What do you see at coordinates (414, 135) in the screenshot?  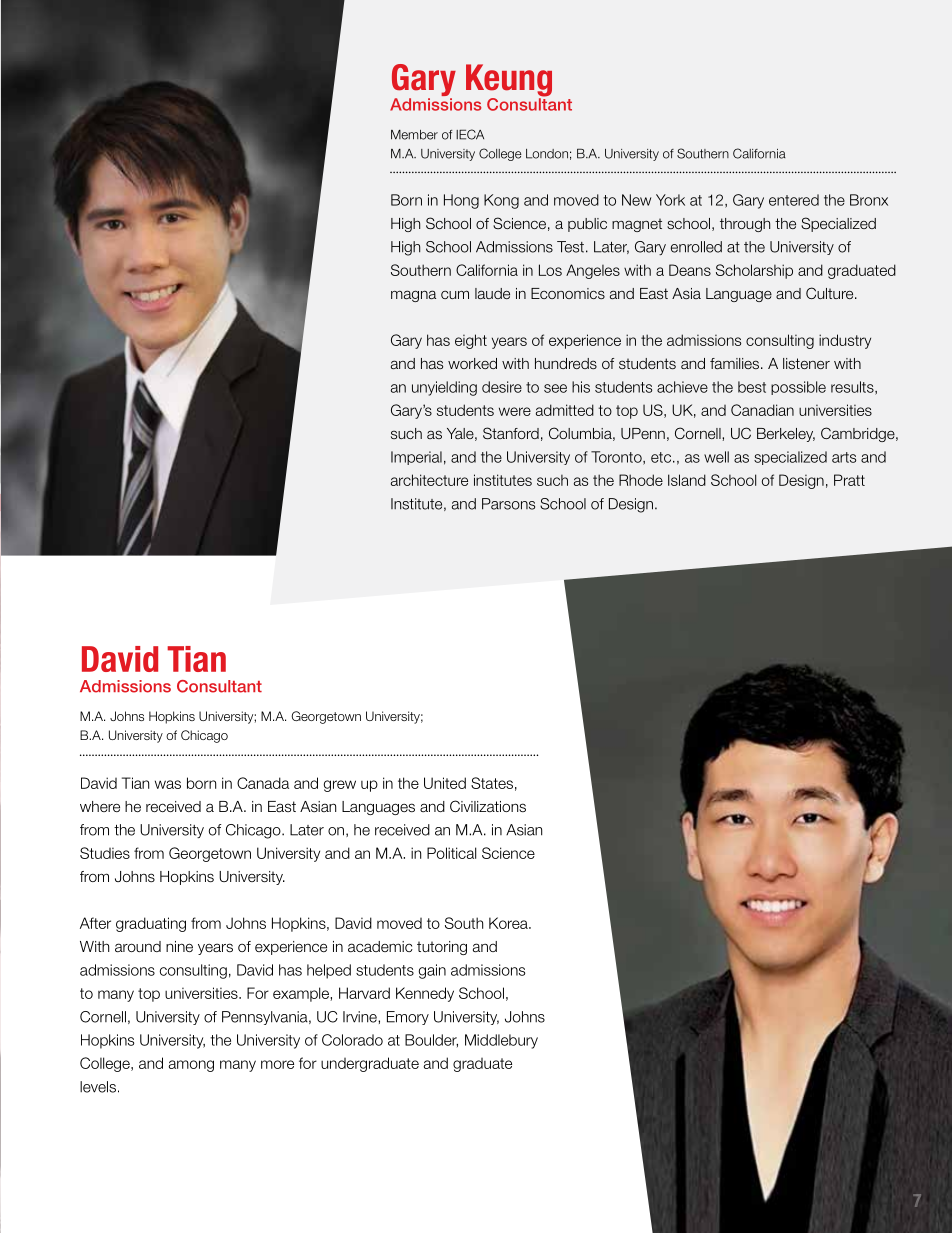 I see `Member` at bounding box center [414, 135].
